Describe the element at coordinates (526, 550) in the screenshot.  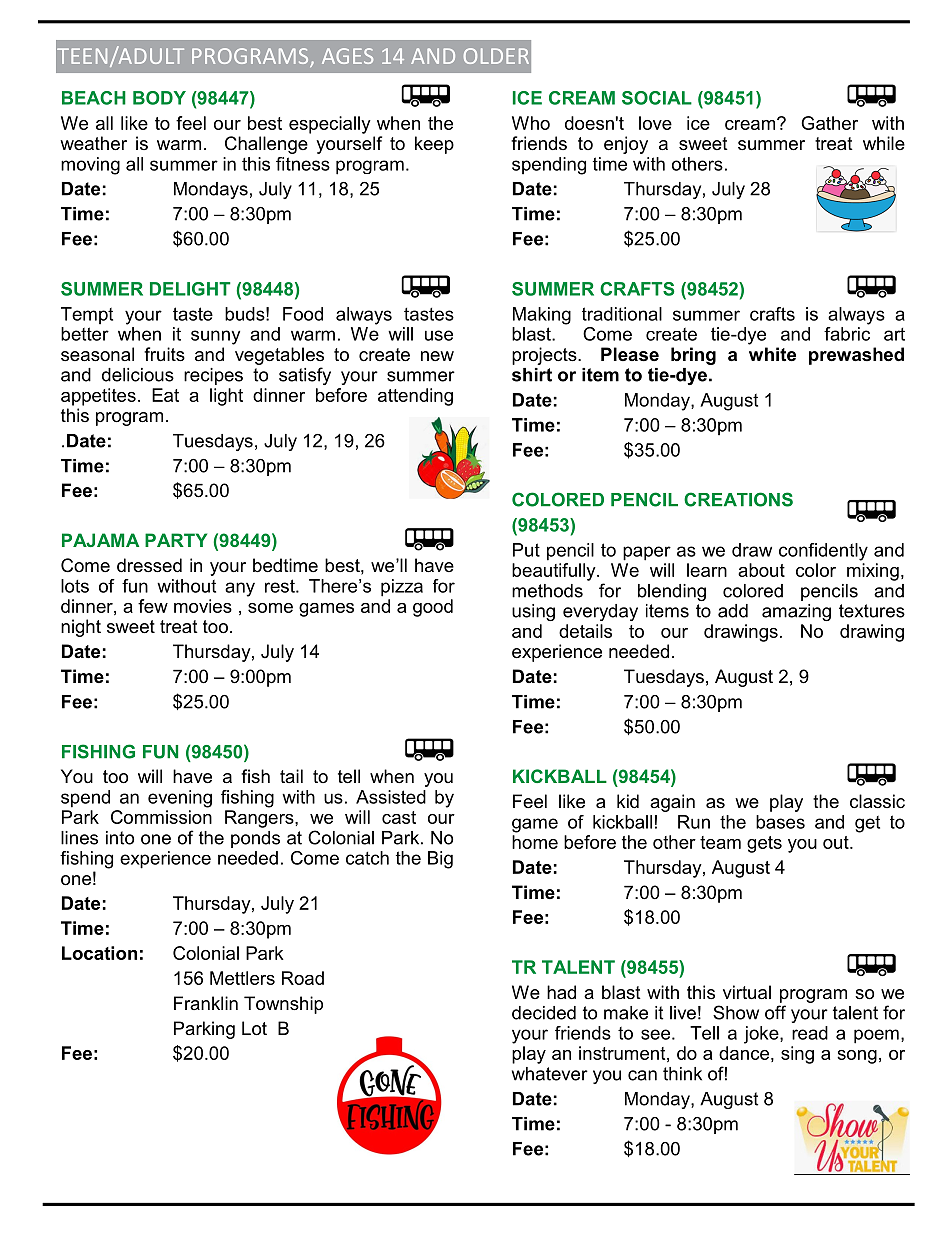
I see `Put` at that location.
